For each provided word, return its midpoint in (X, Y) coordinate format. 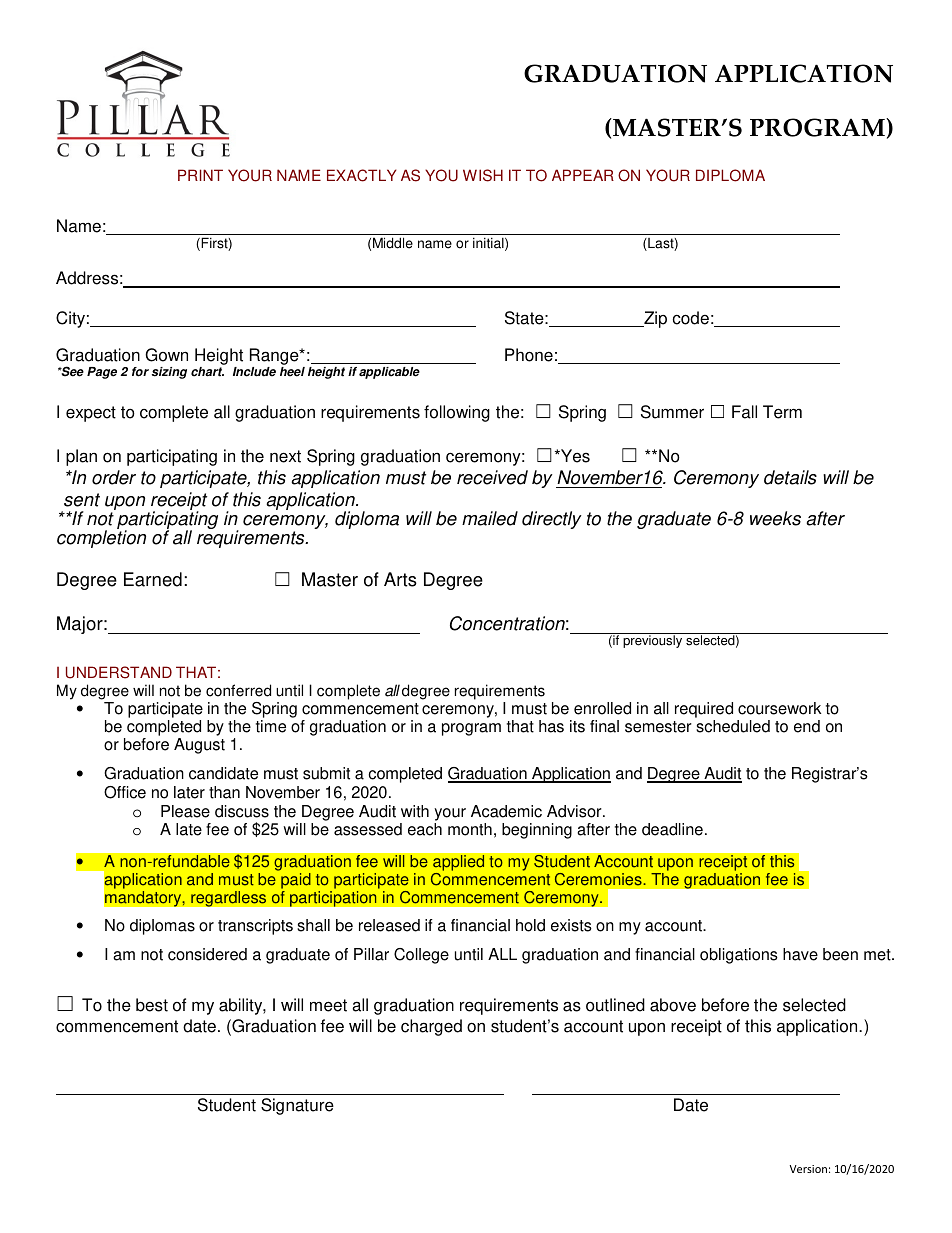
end (807, 726)
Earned (153, 579)
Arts (400, 579)
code (691, 318)
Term (782, 412)
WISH (483, 175)
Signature (297, 1106)
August (199, 746)
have (800, 954)
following (457, 413)
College (421, 956)
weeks (775, 518)
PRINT (200, 175)
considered (207, 954)
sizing (169, 373)
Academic (506, 811)
